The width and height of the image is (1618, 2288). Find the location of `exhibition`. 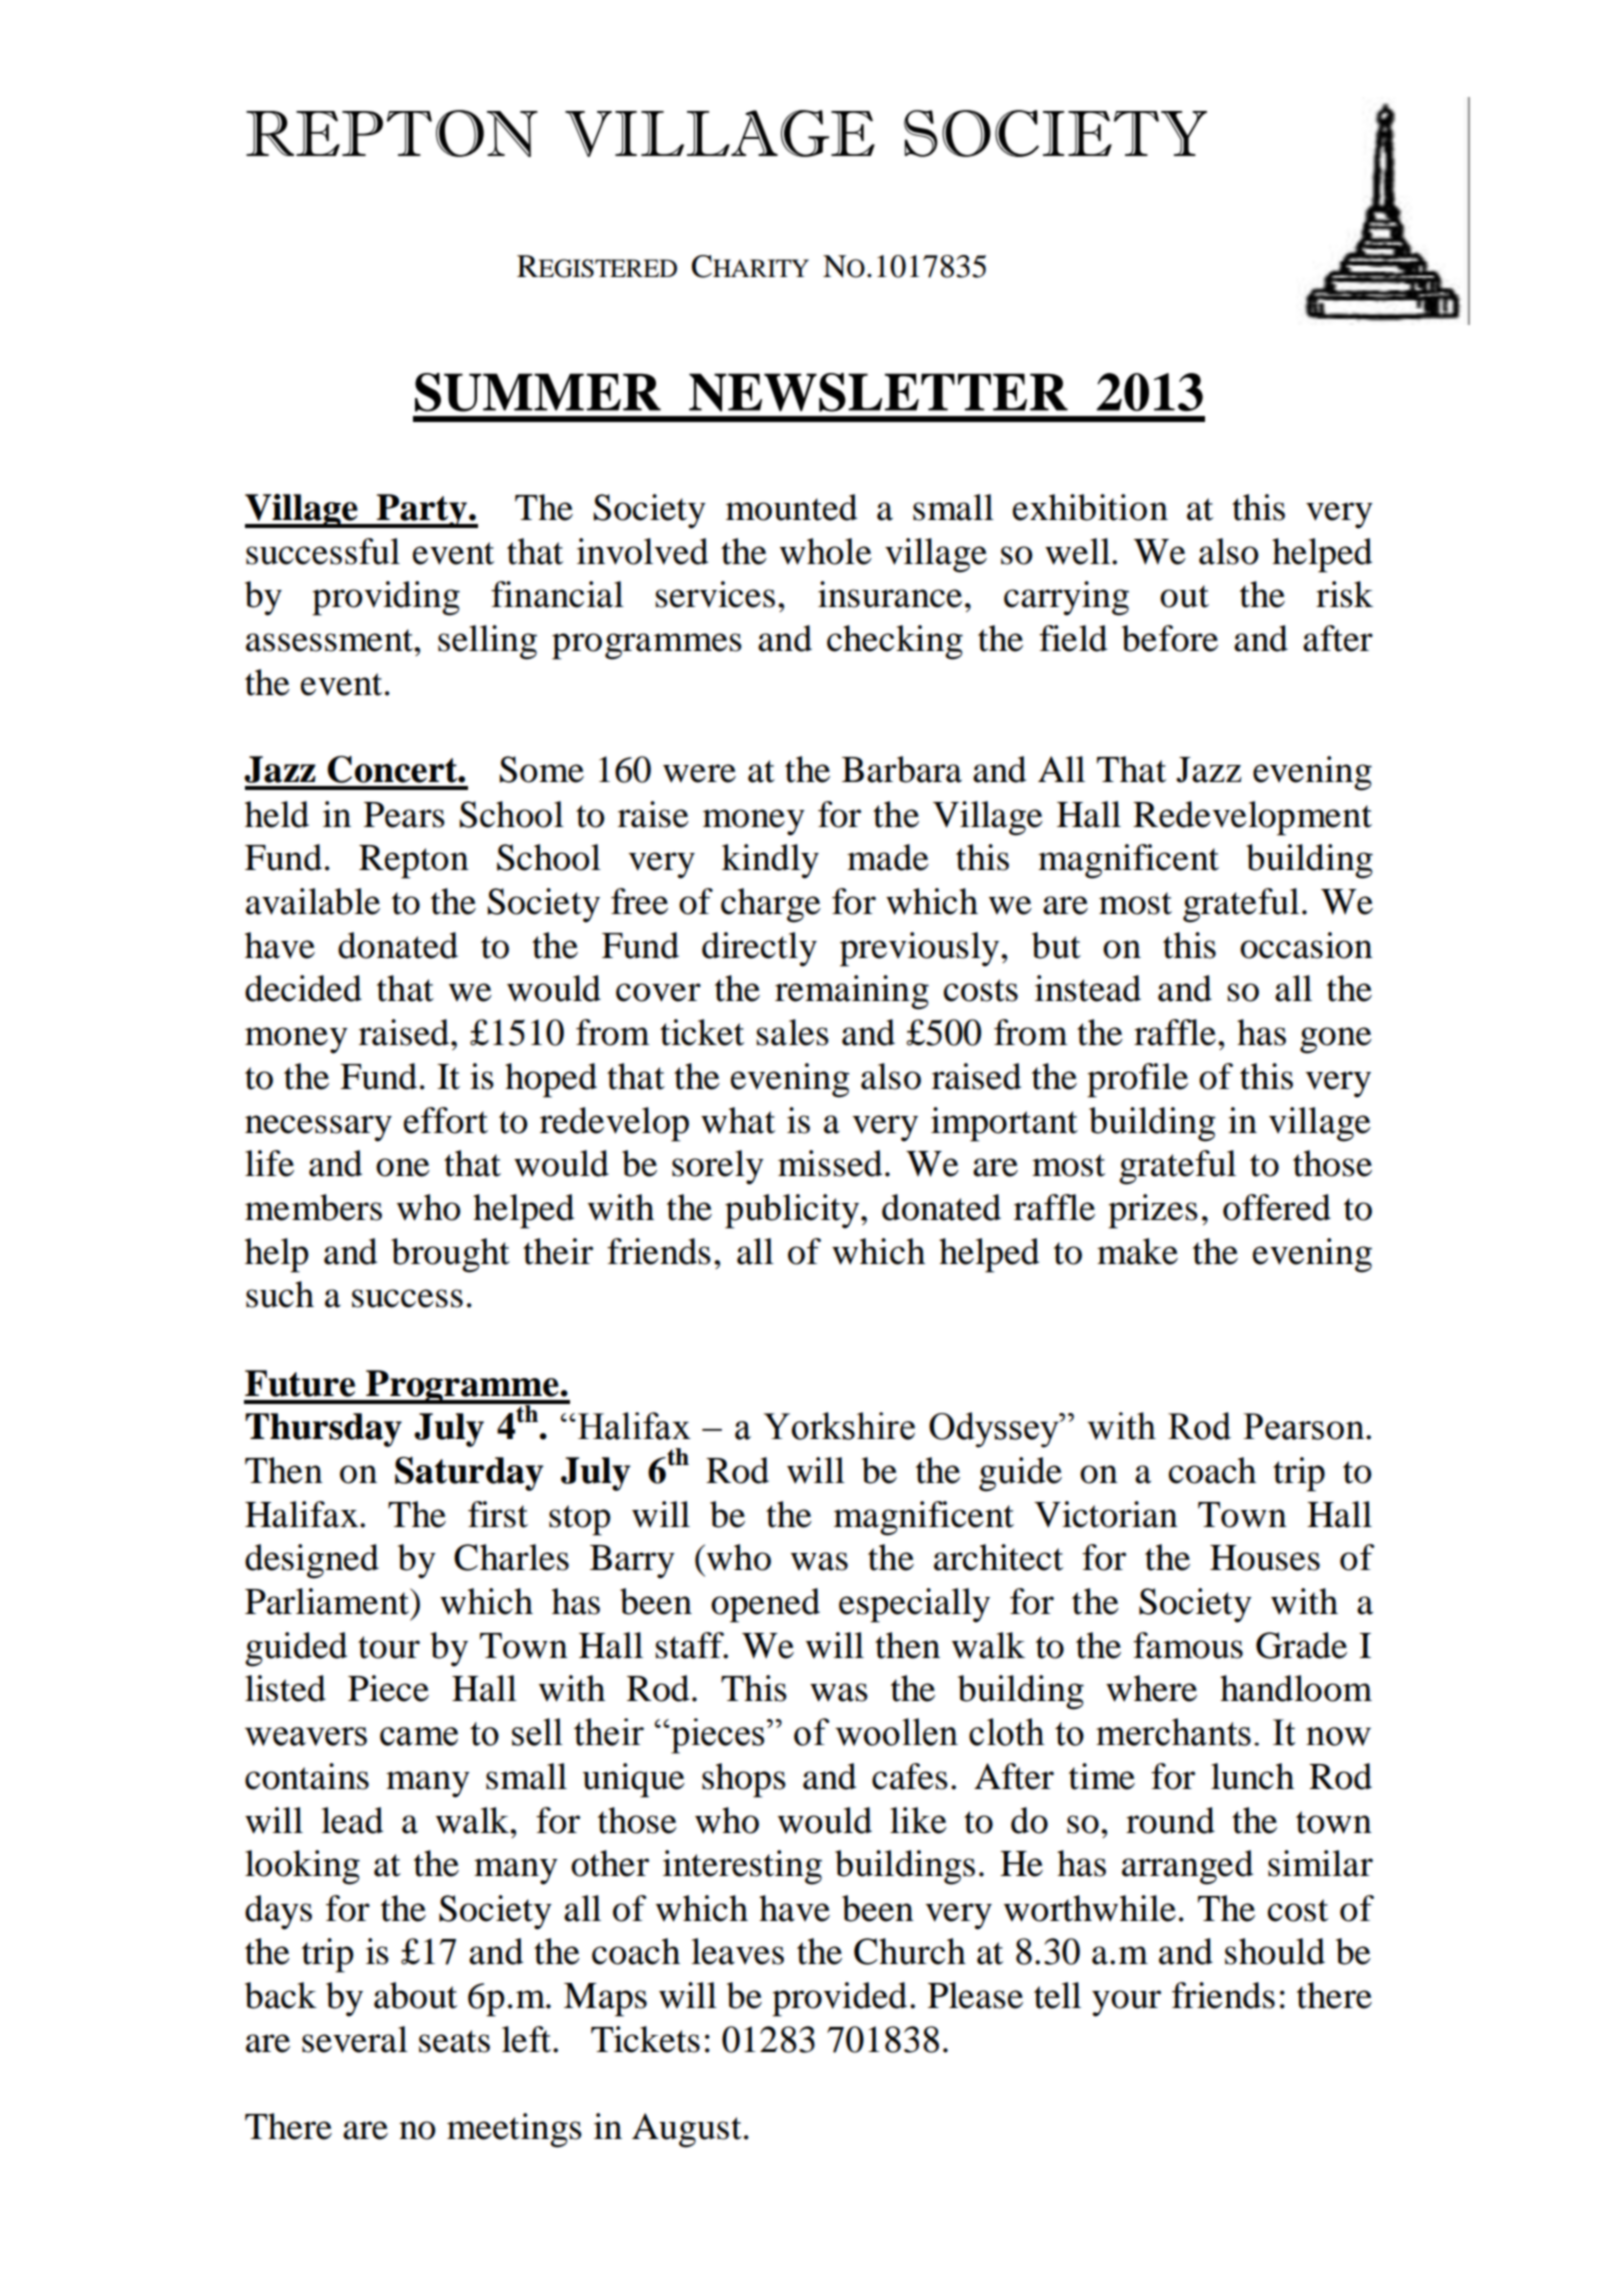

exhibition is located at coordinates (1090, 507).
